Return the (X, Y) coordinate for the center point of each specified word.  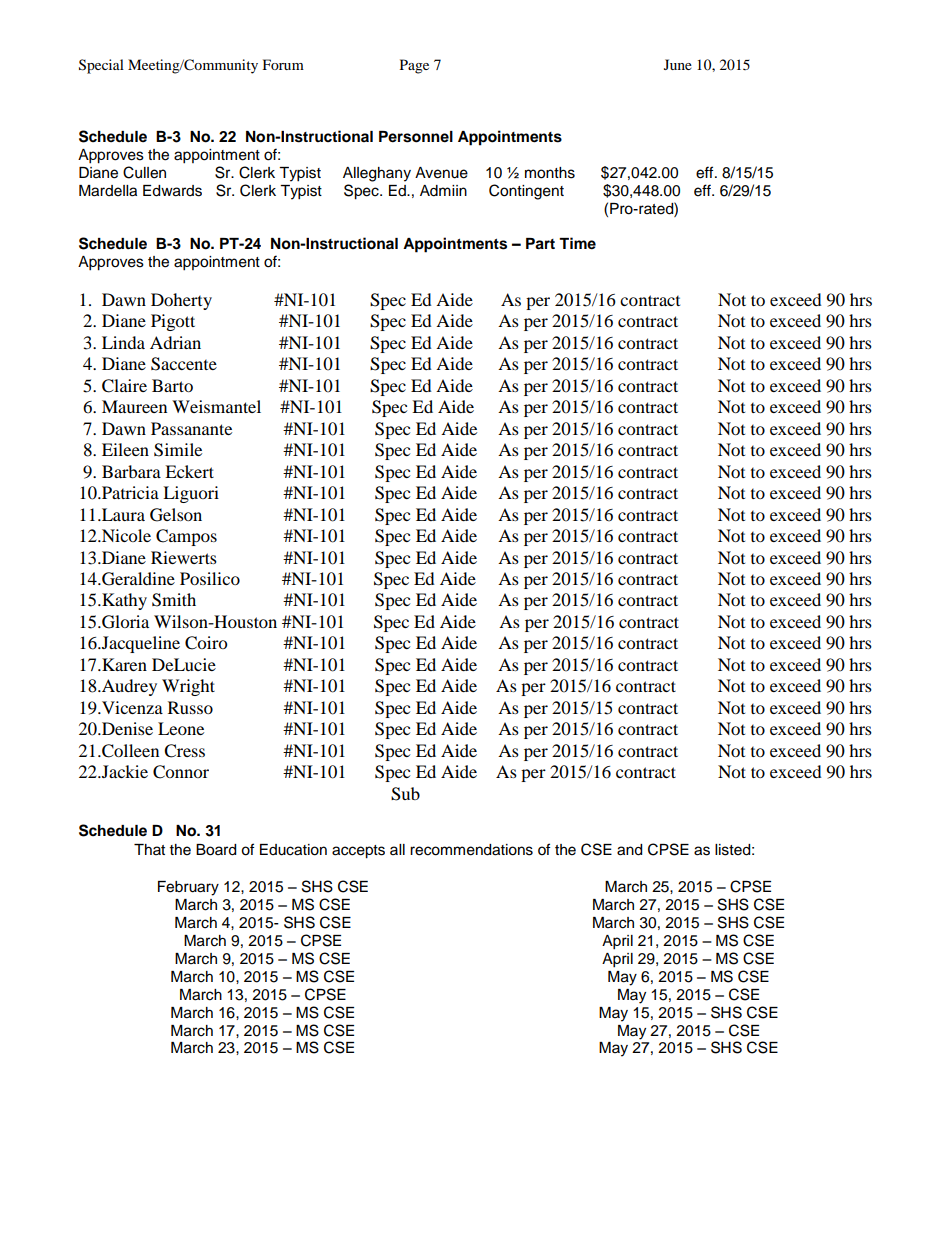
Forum (283, 64)
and (629, 850)
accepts (358, 852)
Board (216, 850)
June (678, 64)
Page (414, 66)
